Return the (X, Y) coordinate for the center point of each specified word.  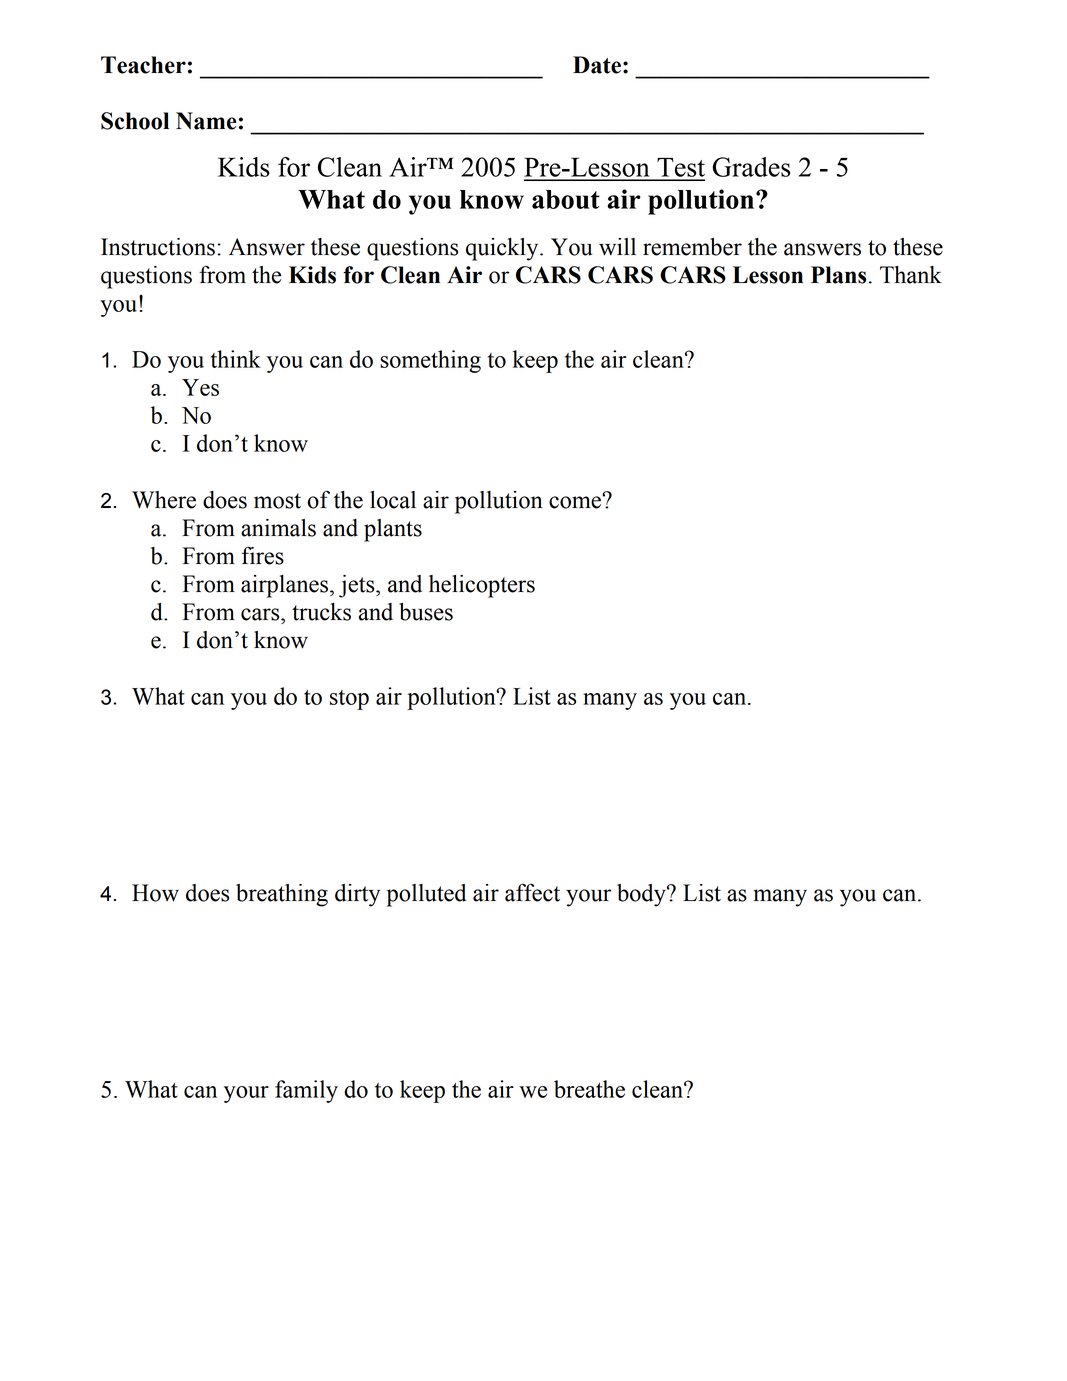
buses (426, 612)
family (306, 1091)
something (430, 361)
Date (597, 65)
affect (532, 892)
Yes (200, 387)
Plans (838, 275)
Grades (751, 167)
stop (349, 700)
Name (206, 121)
